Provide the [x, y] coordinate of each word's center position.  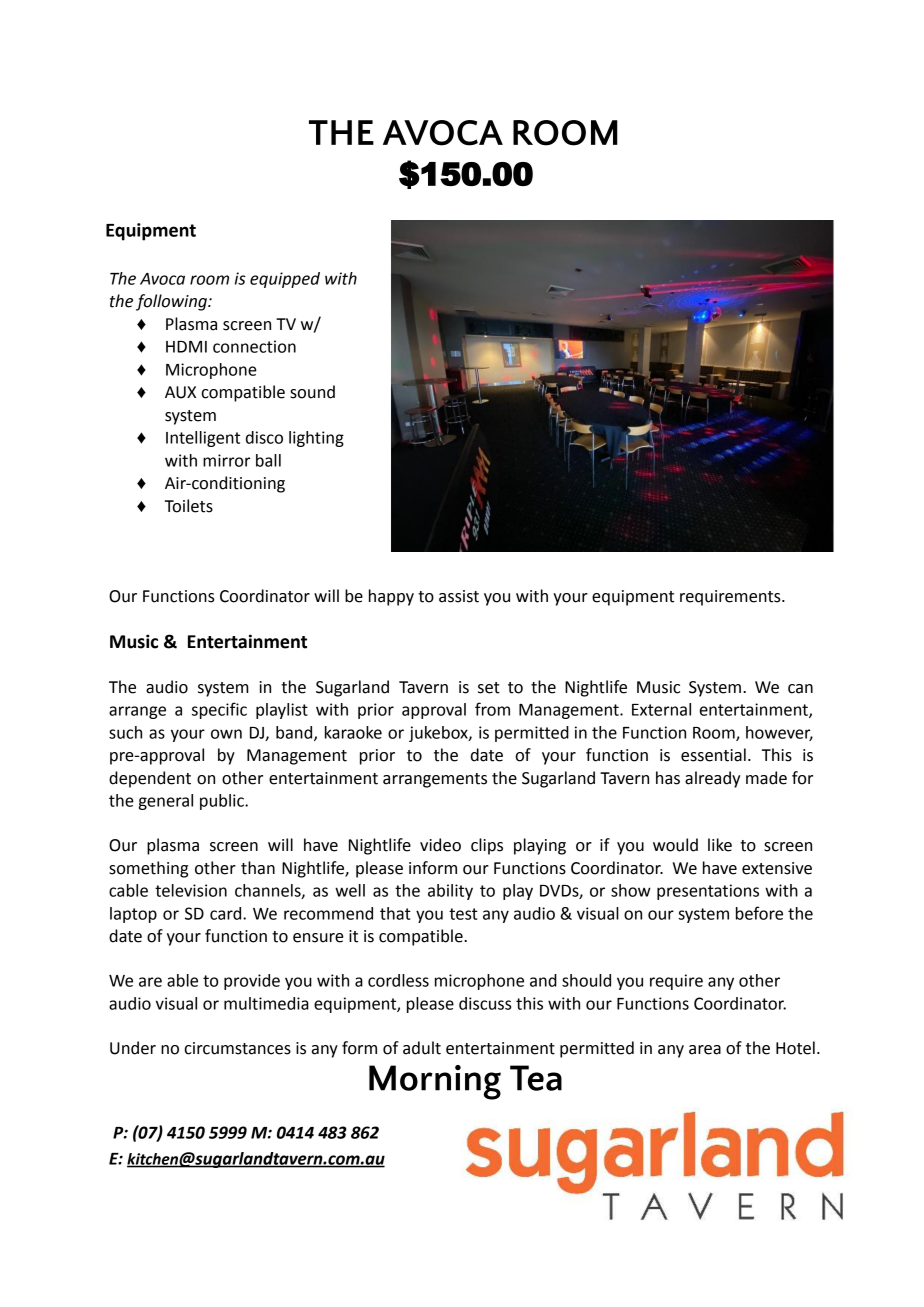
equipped [285, 280]
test [463, 914]
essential [713, 755]
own [226, 734]
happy [391, 597]
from [492, 709]
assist [459, 596]
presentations [708, 892]
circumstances [237, 1048]
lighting [316, 439]
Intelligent [203, 439]
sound [312, 392]
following [172, 302]
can [800, 689]
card [227, 913]
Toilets [189, 506]
